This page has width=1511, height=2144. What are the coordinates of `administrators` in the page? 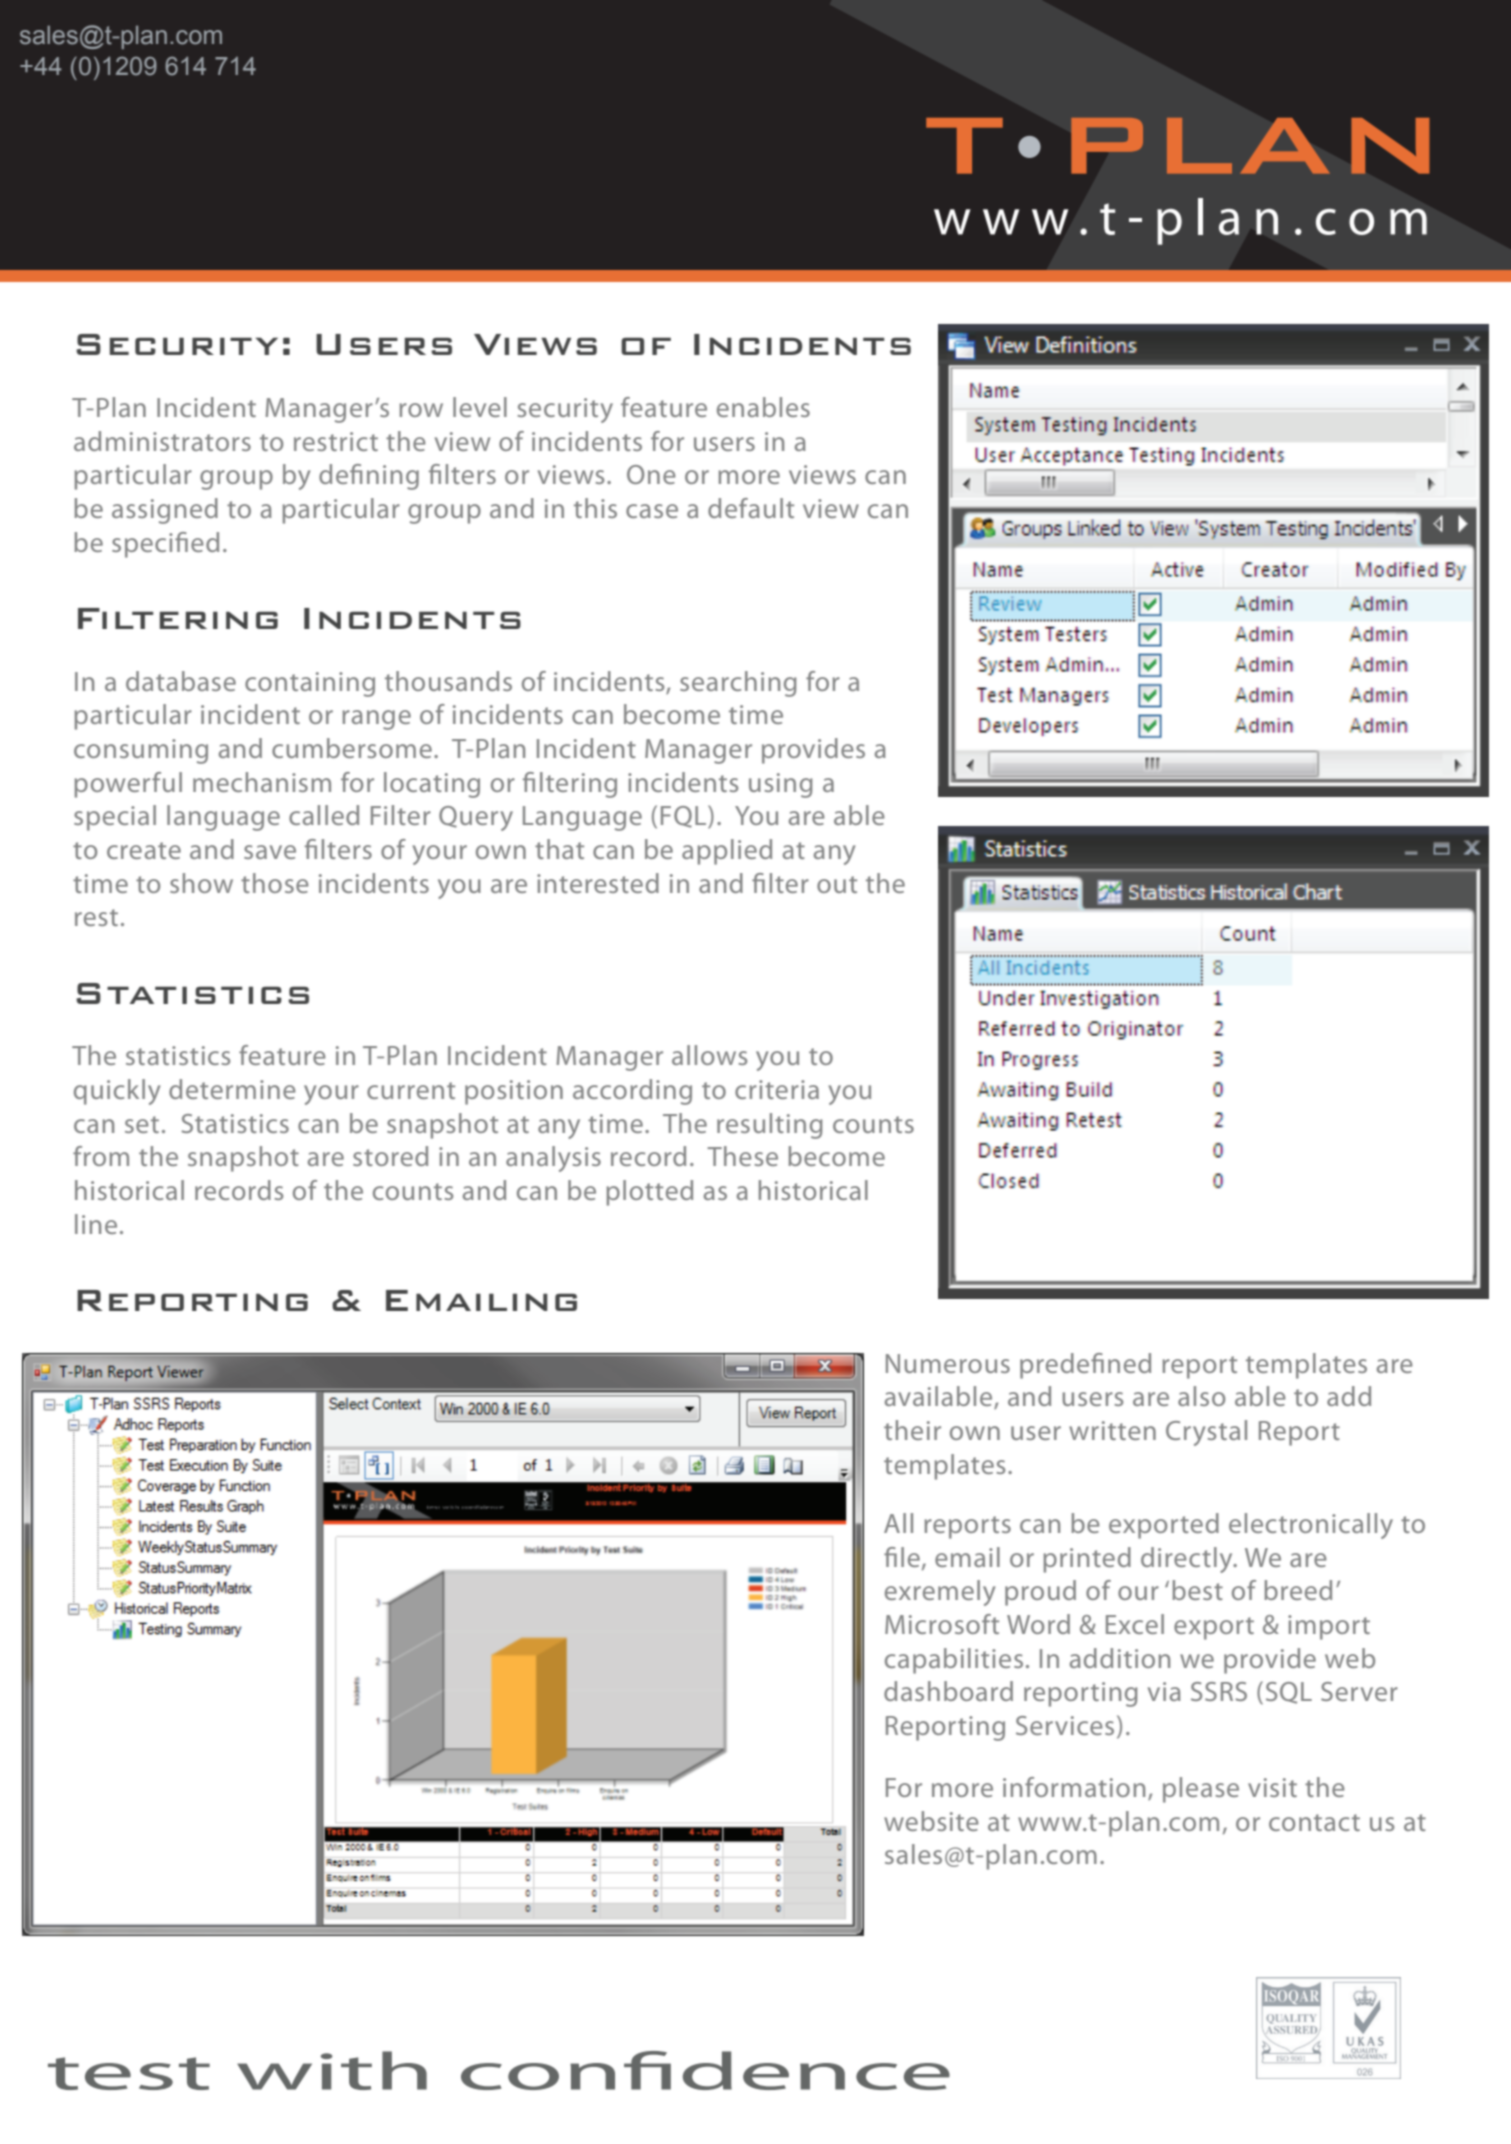 It's located at (162, 441).
